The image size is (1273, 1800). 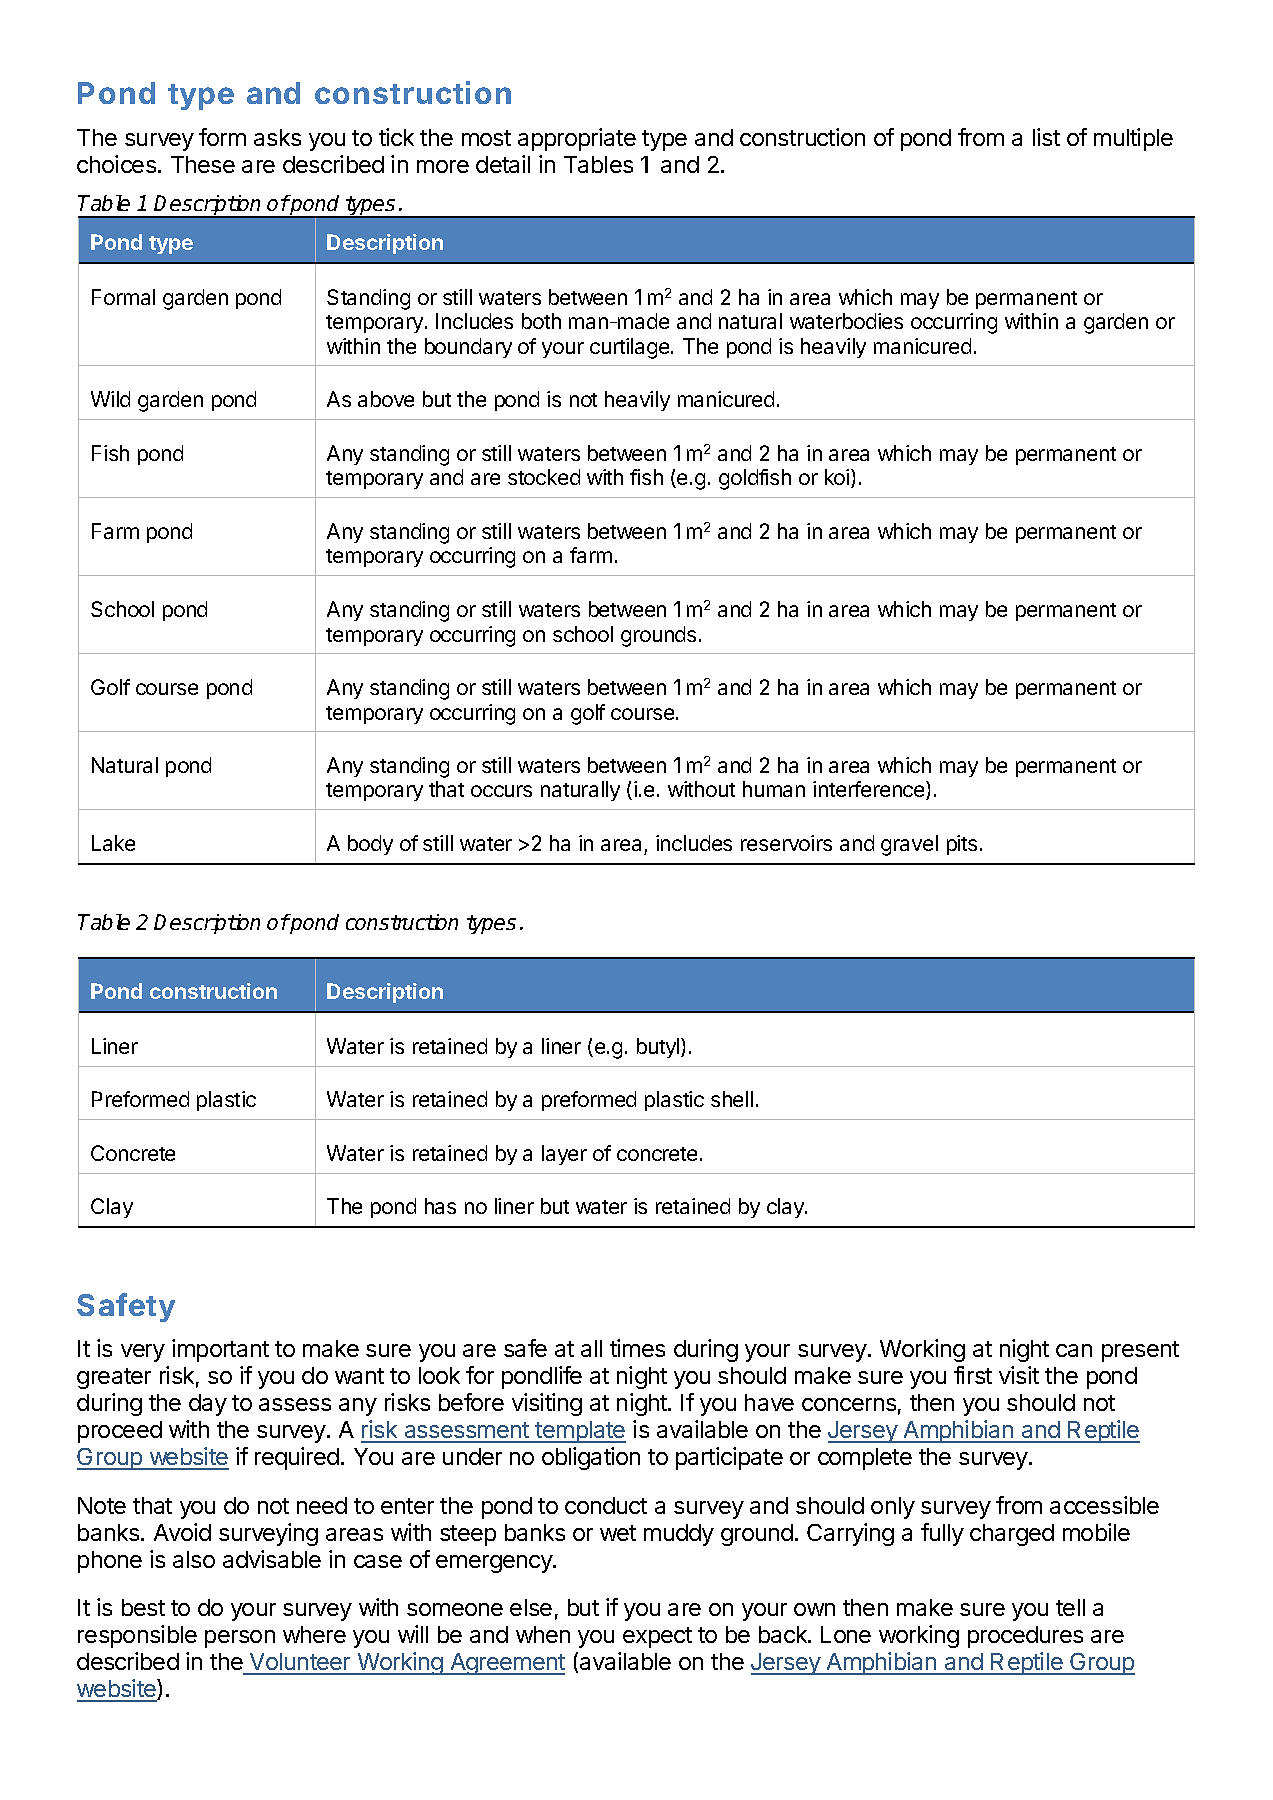 I want to click on reservoirs, so click(x=786, y=843).
